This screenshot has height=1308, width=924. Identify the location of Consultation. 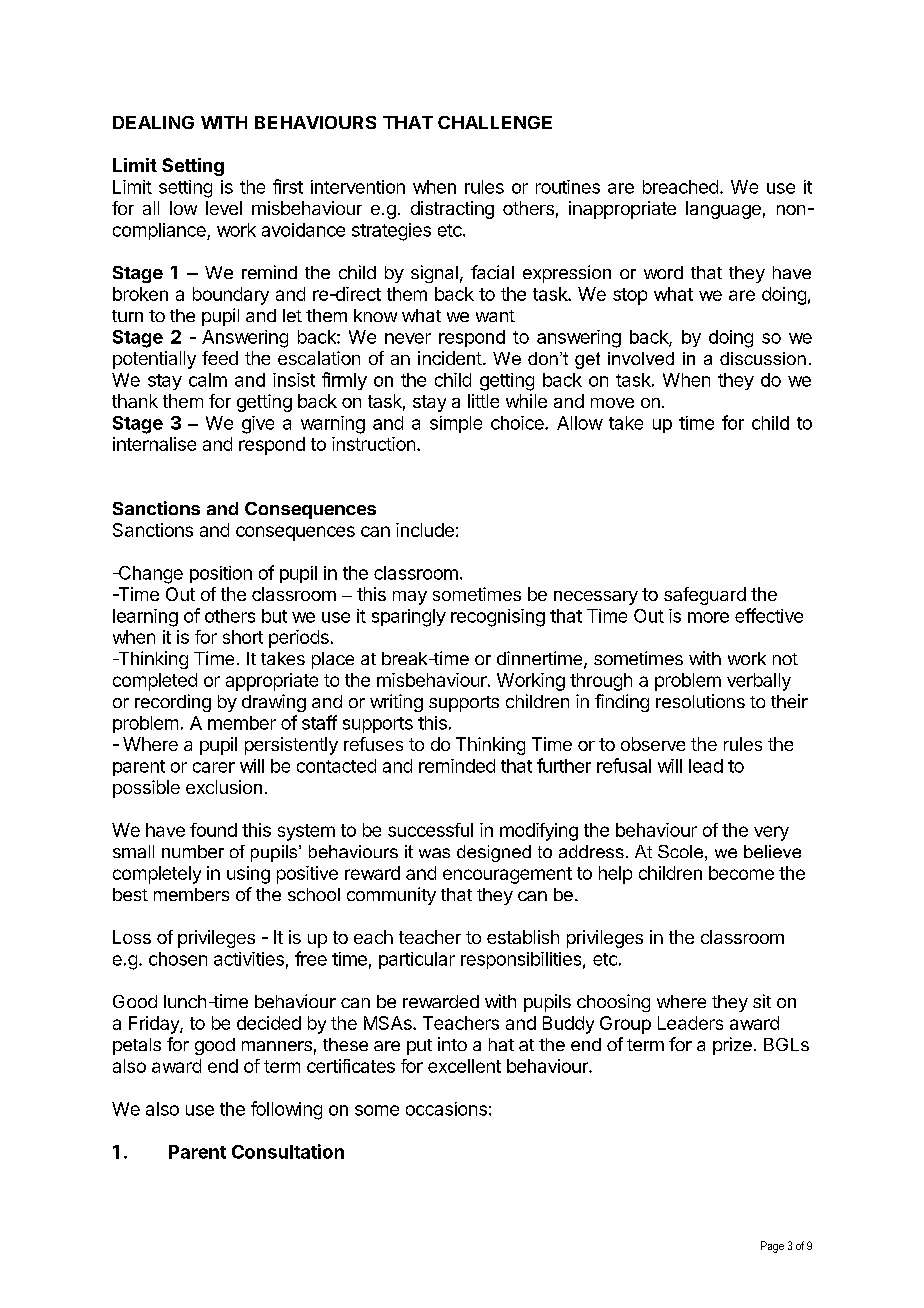
(288, 1151).
